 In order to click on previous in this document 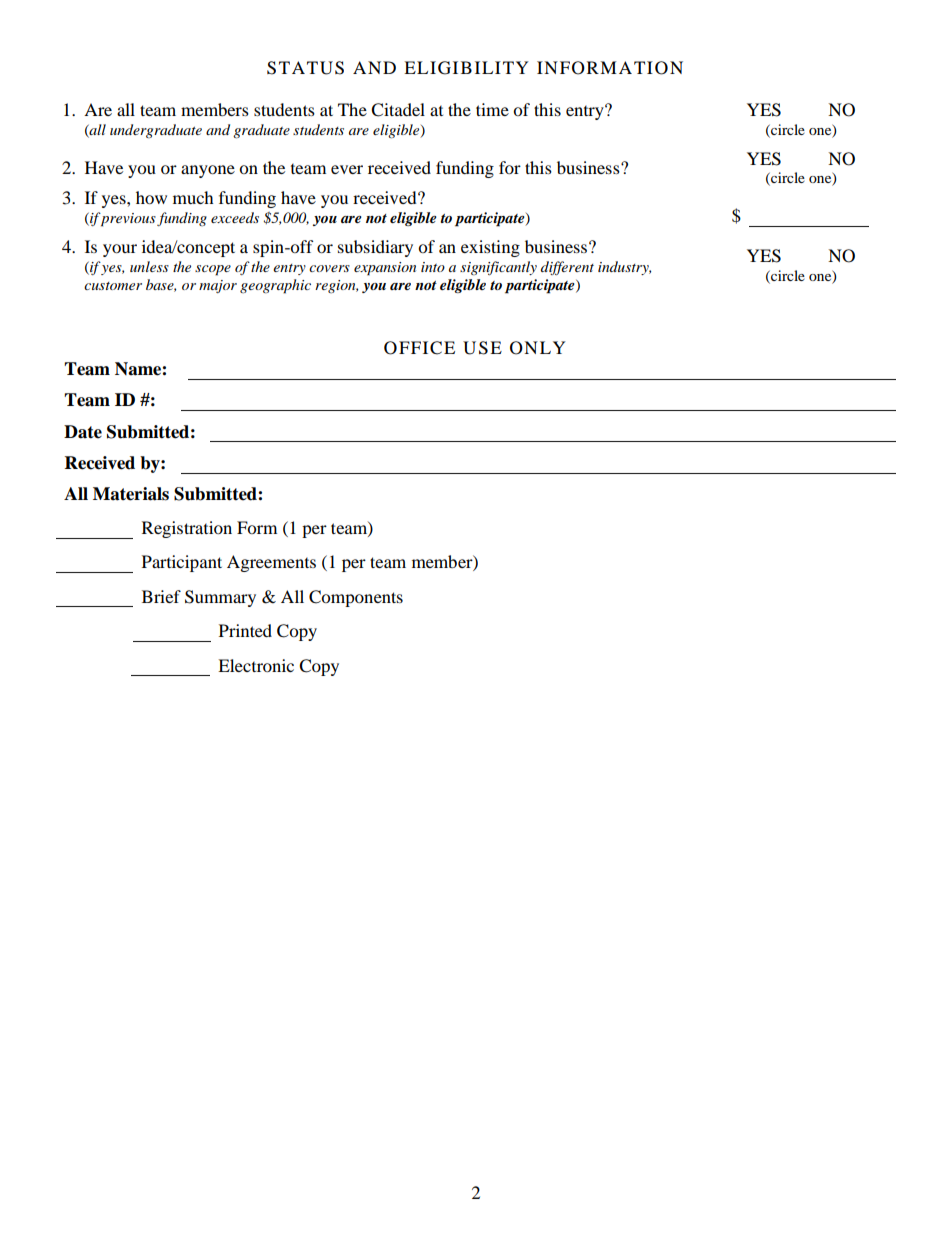, I will do `click(128, 220)`.
